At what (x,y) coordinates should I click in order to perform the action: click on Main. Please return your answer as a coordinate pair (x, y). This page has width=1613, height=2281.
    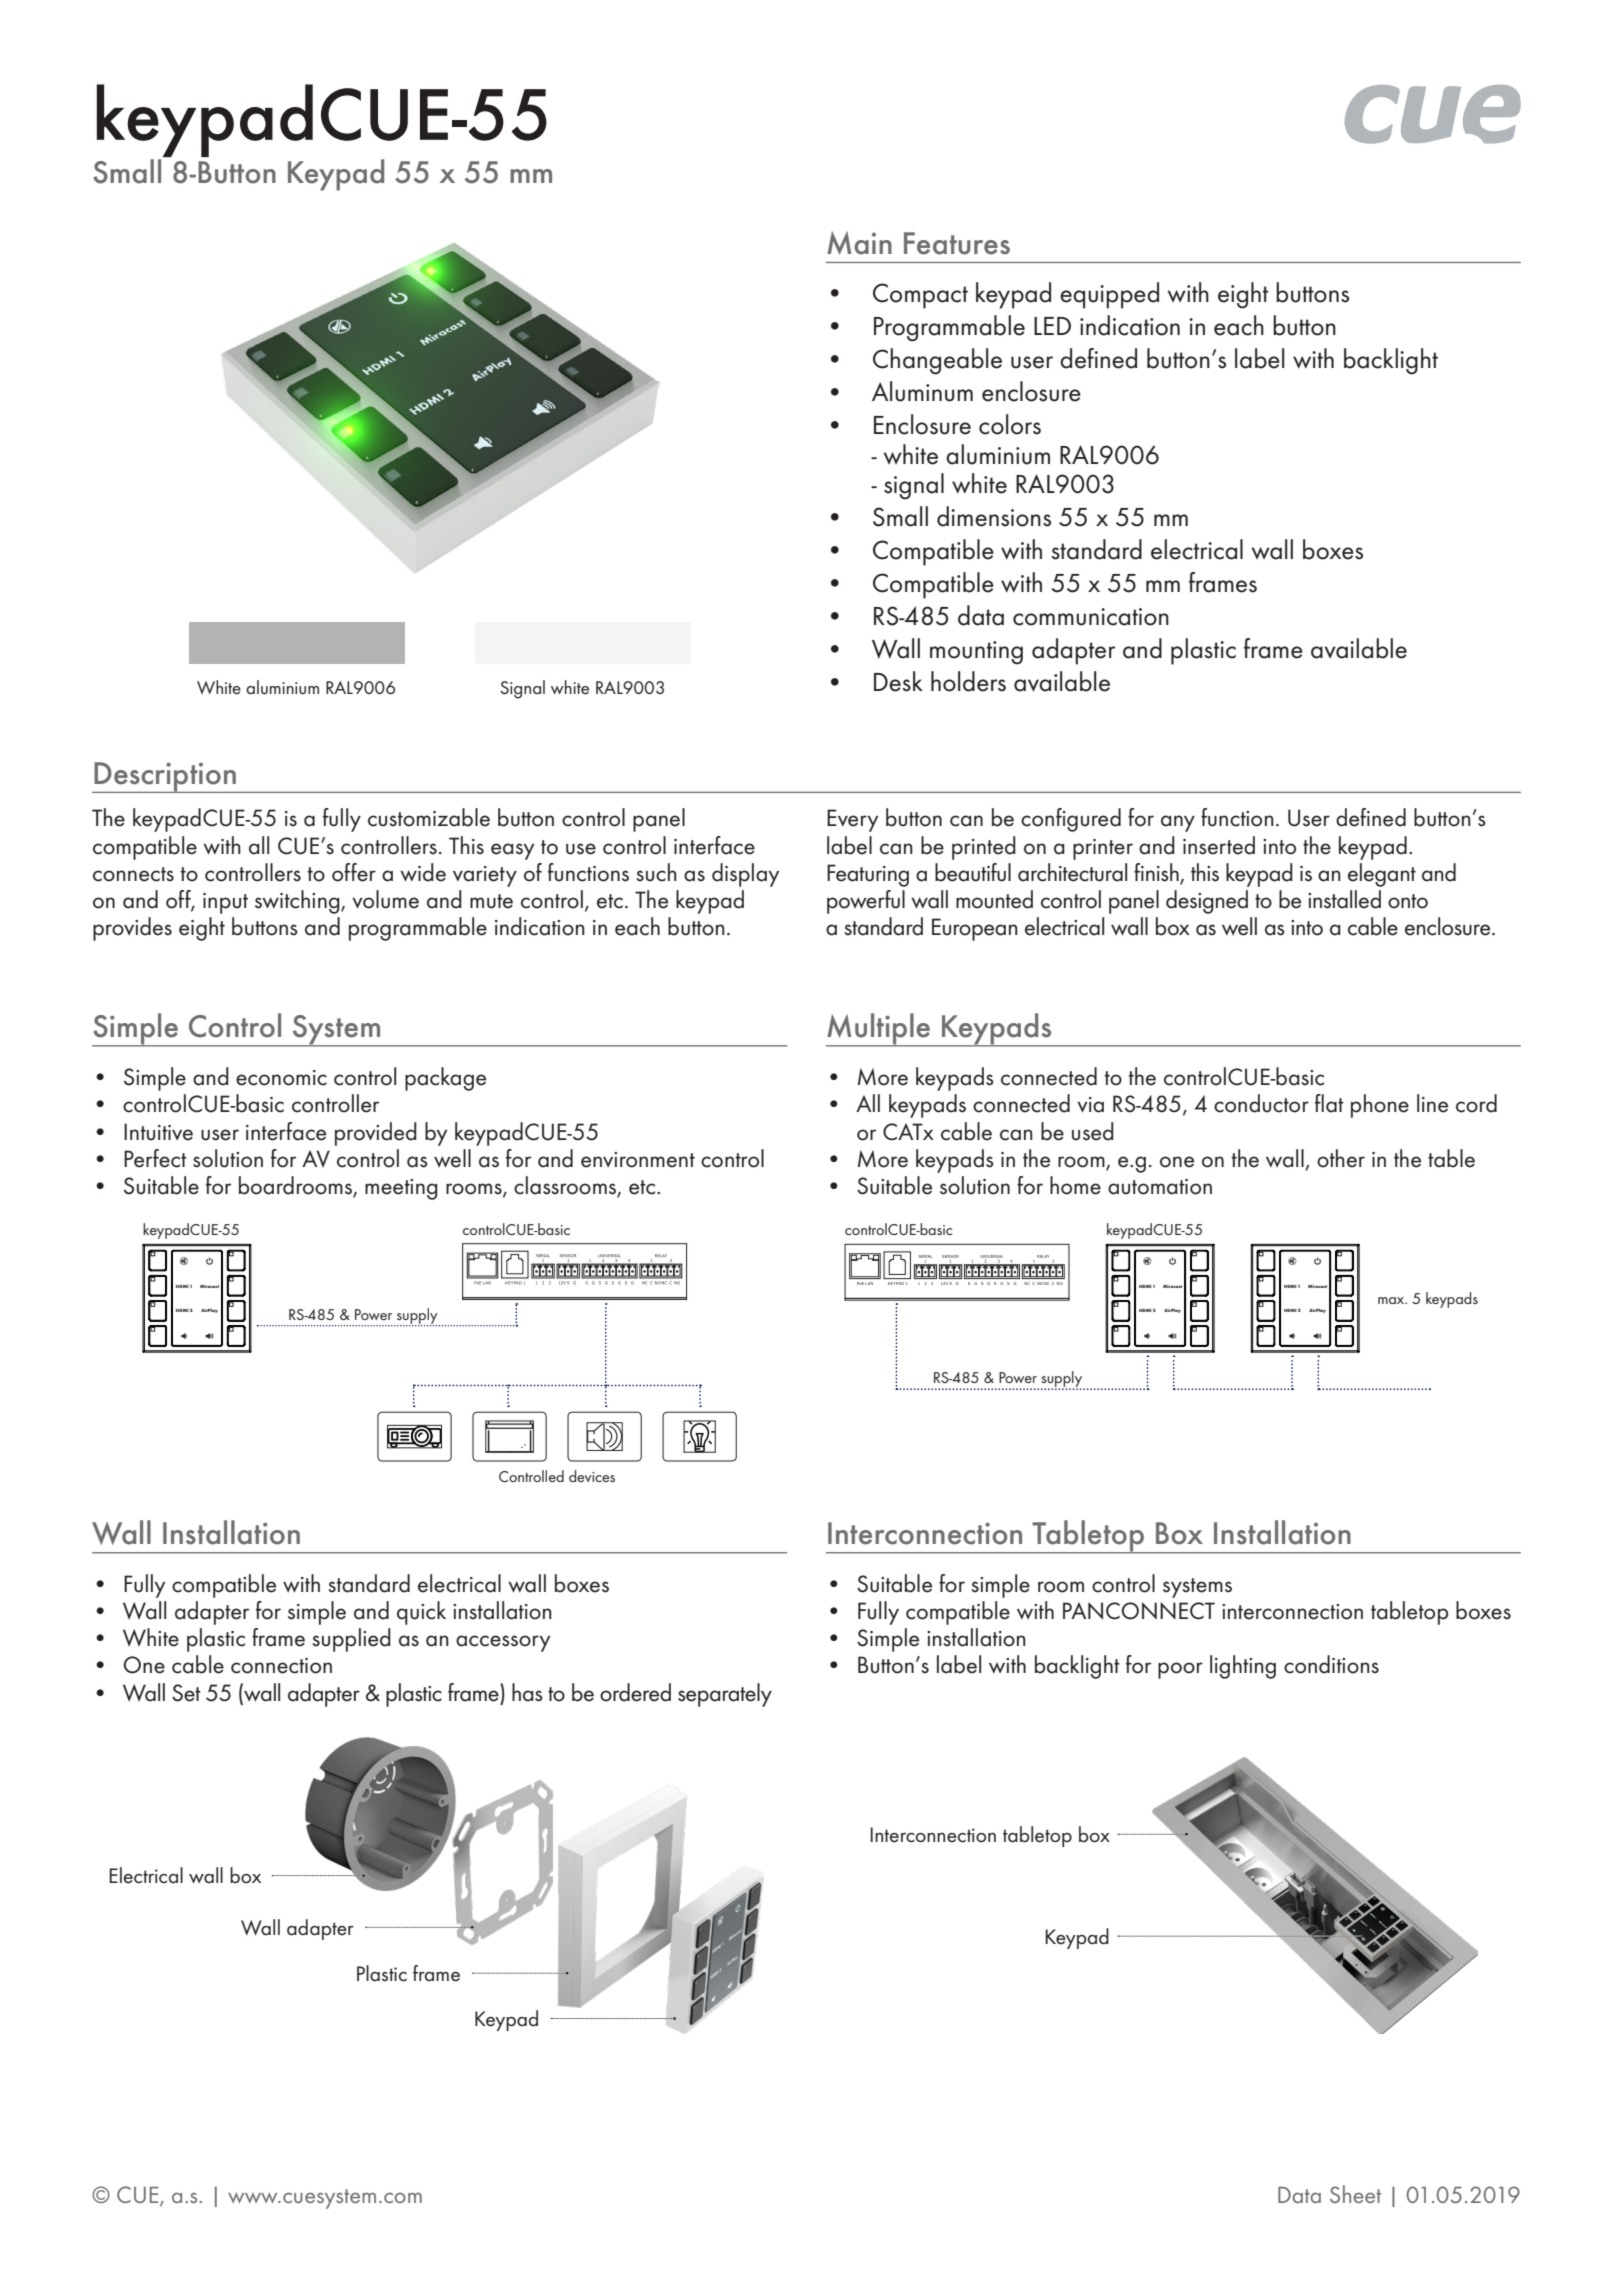
    Looking at the image, I should click on (859, 243).
